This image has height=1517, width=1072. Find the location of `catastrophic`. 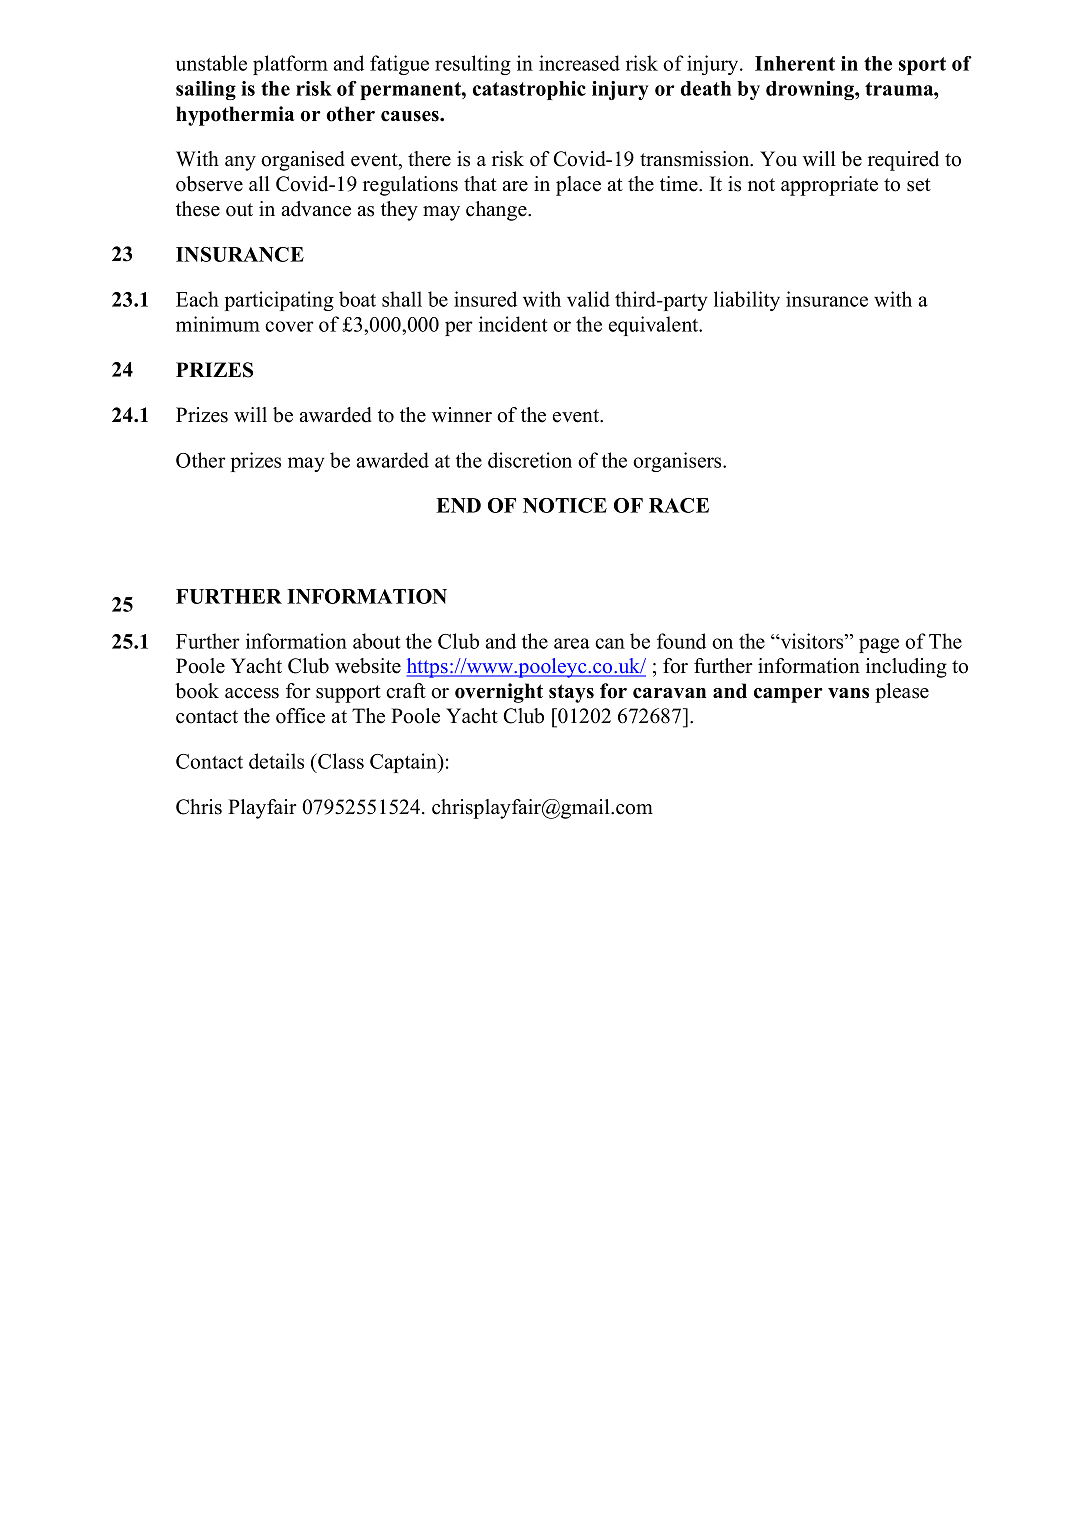

catastrophic is located at coordinates (529, 90).
